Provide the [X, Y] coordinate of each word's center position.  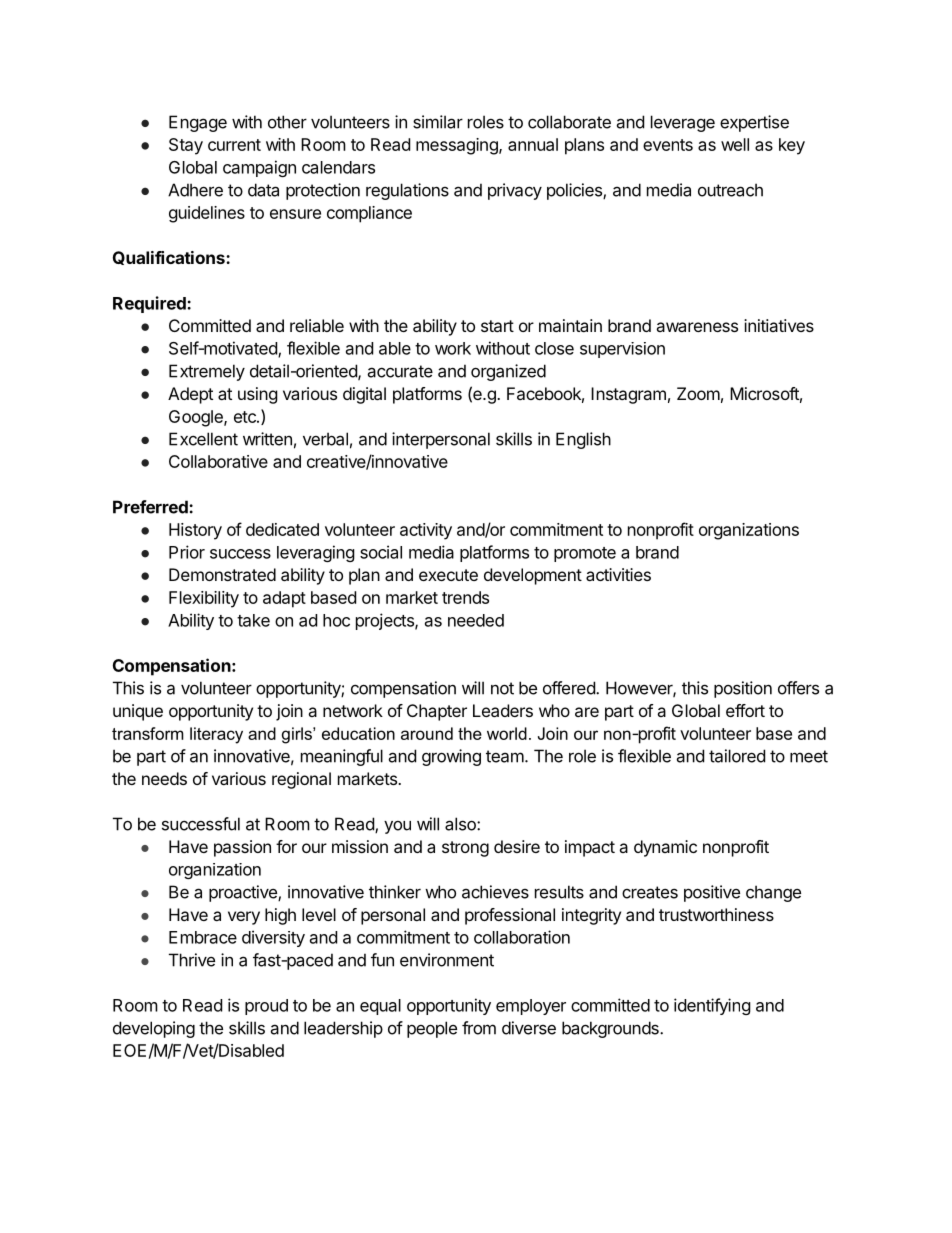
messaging [458, 146]
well [735, 144]
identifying [712, 1006]
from [479, 1028]
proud [266, 1007]
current [234, 145]
